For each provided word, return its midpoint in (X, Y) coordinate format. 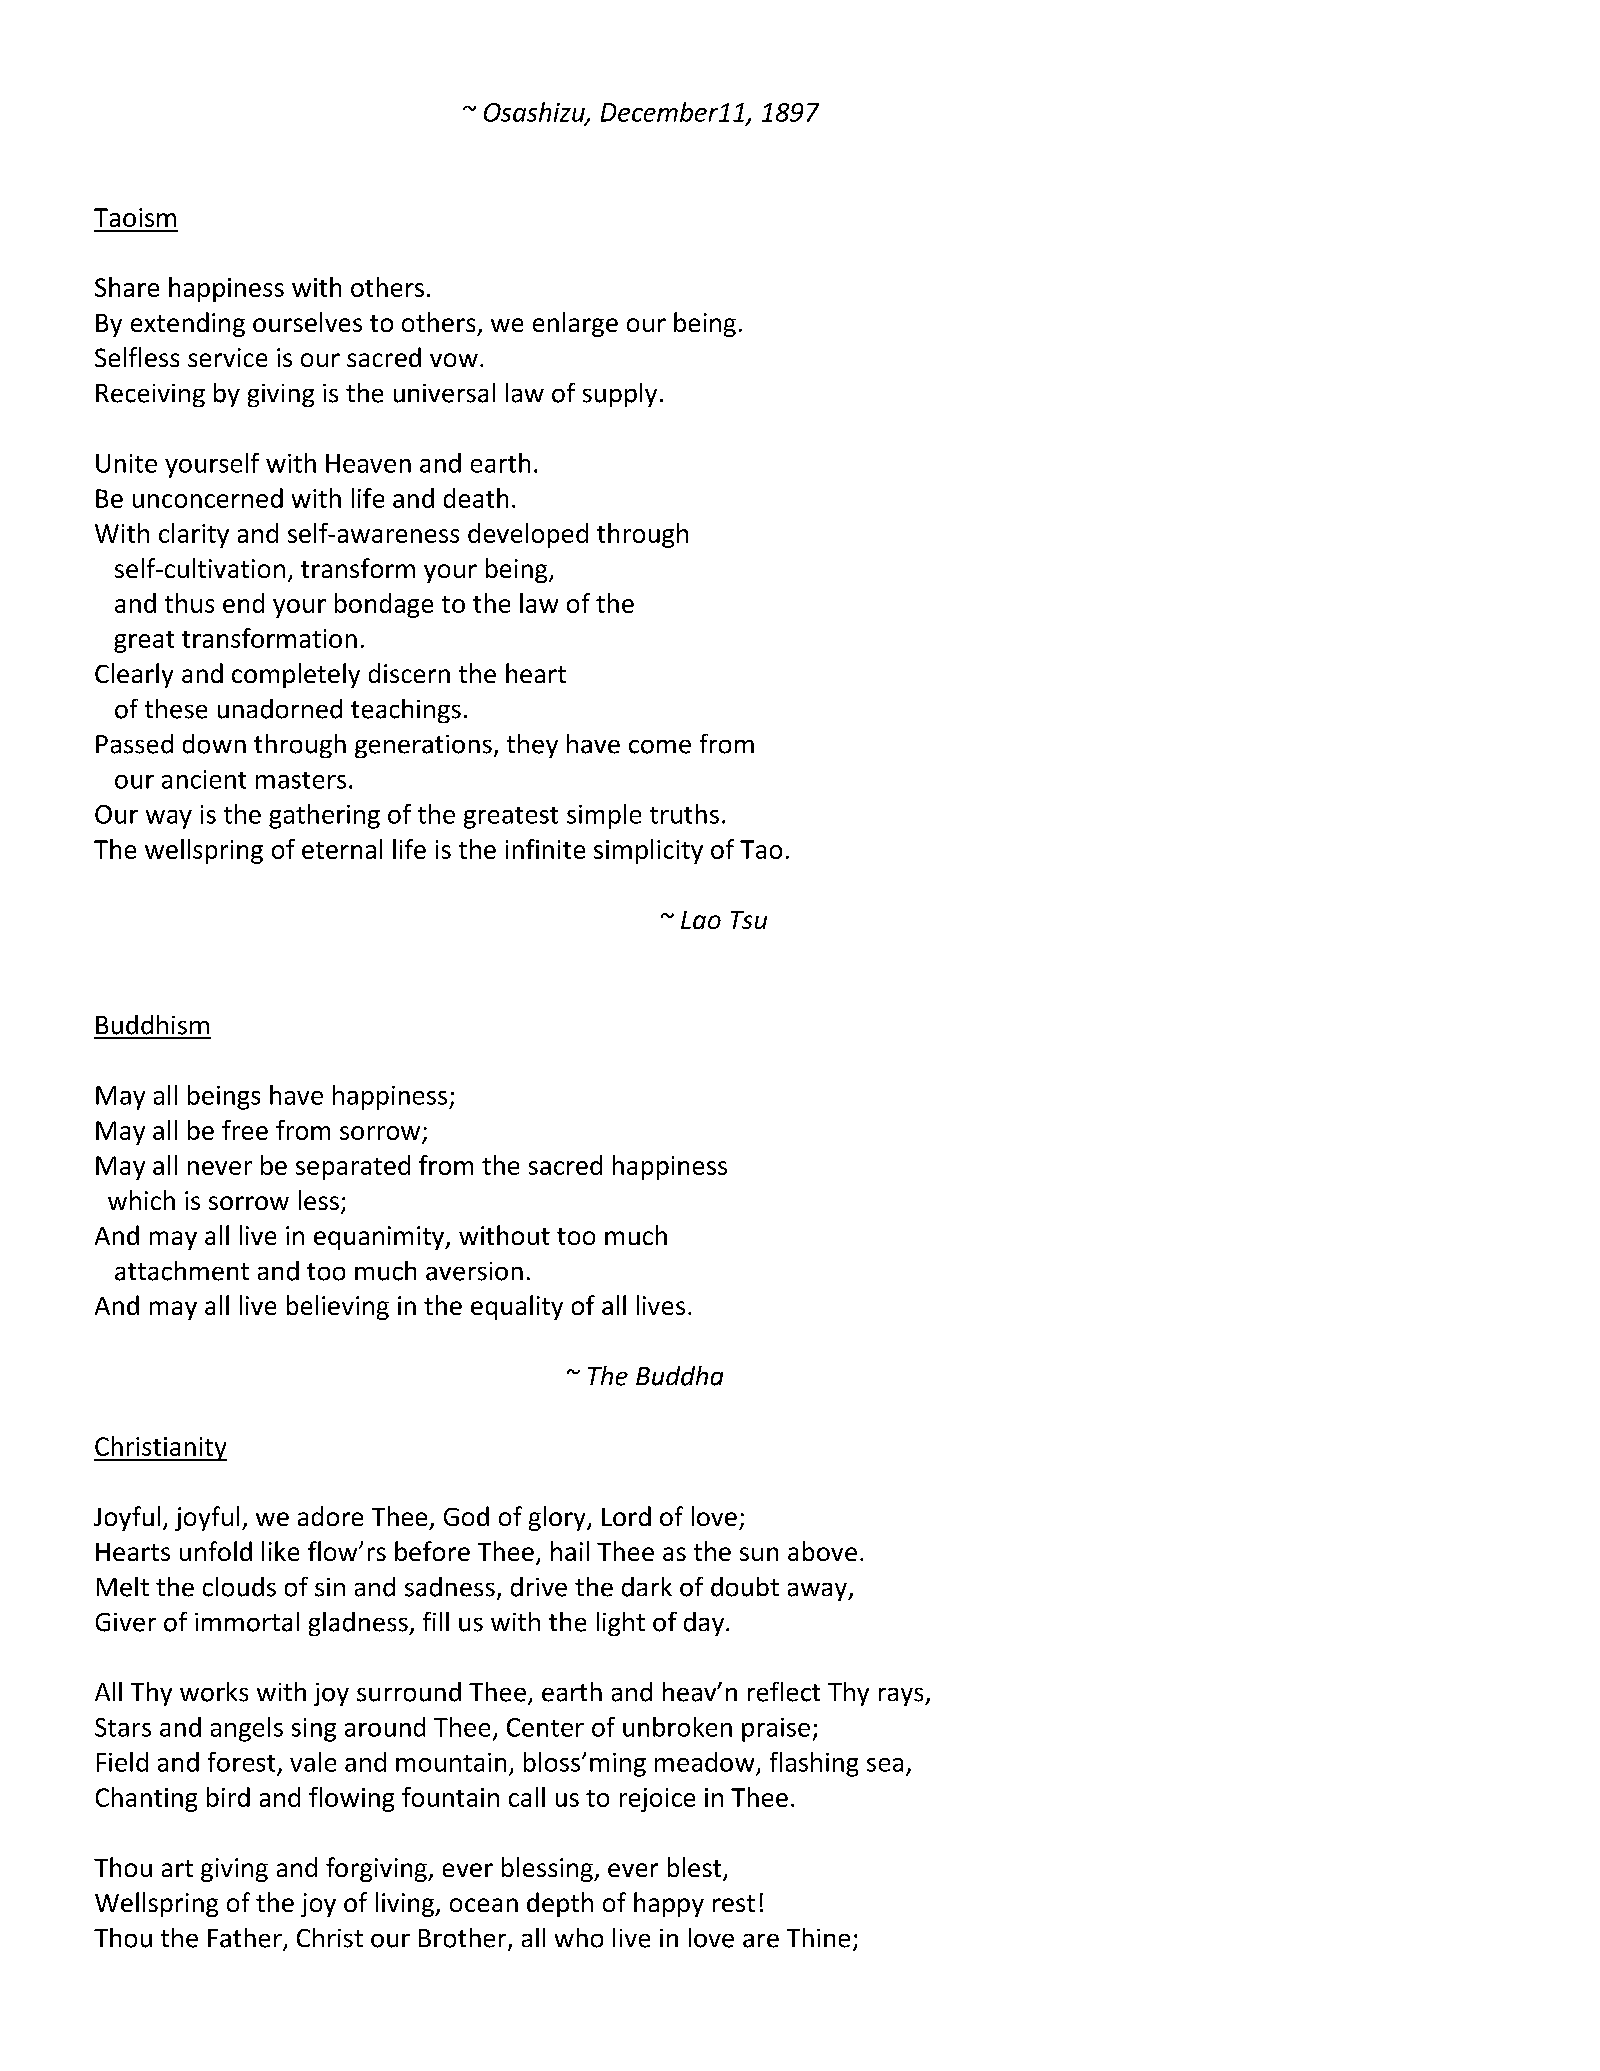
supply (620, 395)
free (245, 1130)
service (227, 357)
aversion (474, 1271)
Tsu (749, 920)
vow (454, 360)
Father (246, 1939)
